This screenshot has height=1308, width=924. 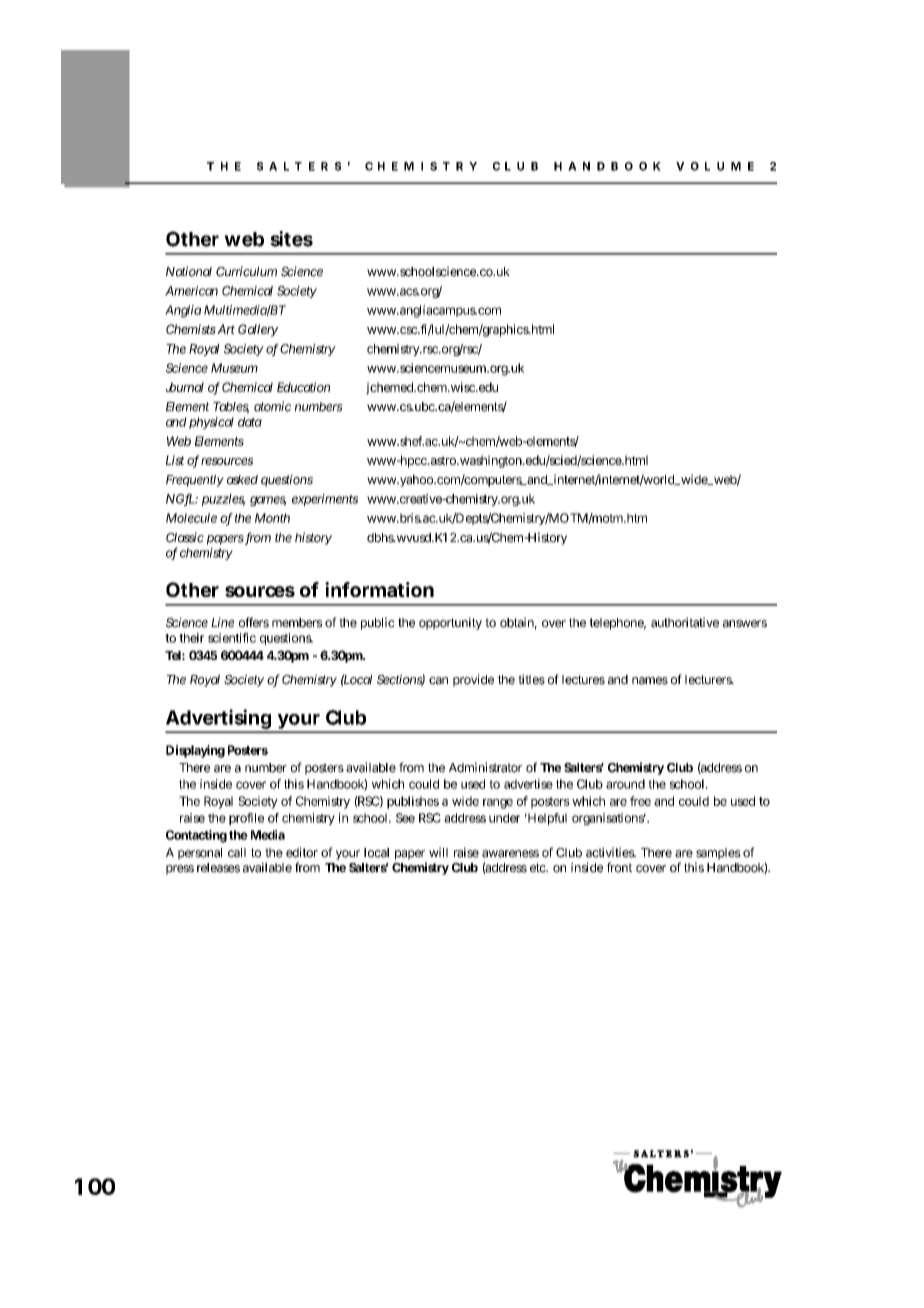 I want to click on Classic, so click(x=185, y=537).
